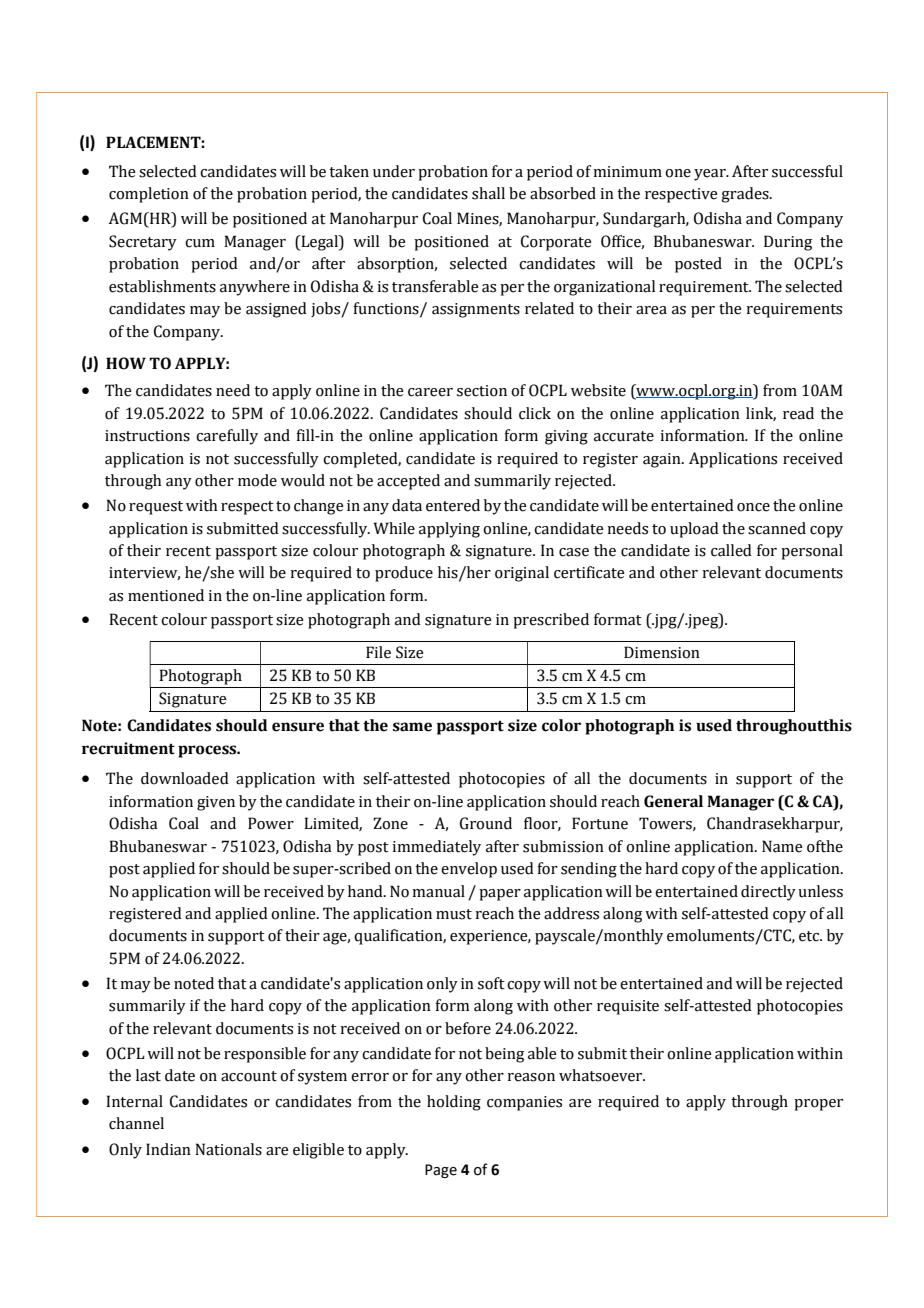 This screenshot has width=924, height=1308. What do you see at coordinates (149, 195) in the screenshot?
I see `completion` at bounding box center [149, 195].
